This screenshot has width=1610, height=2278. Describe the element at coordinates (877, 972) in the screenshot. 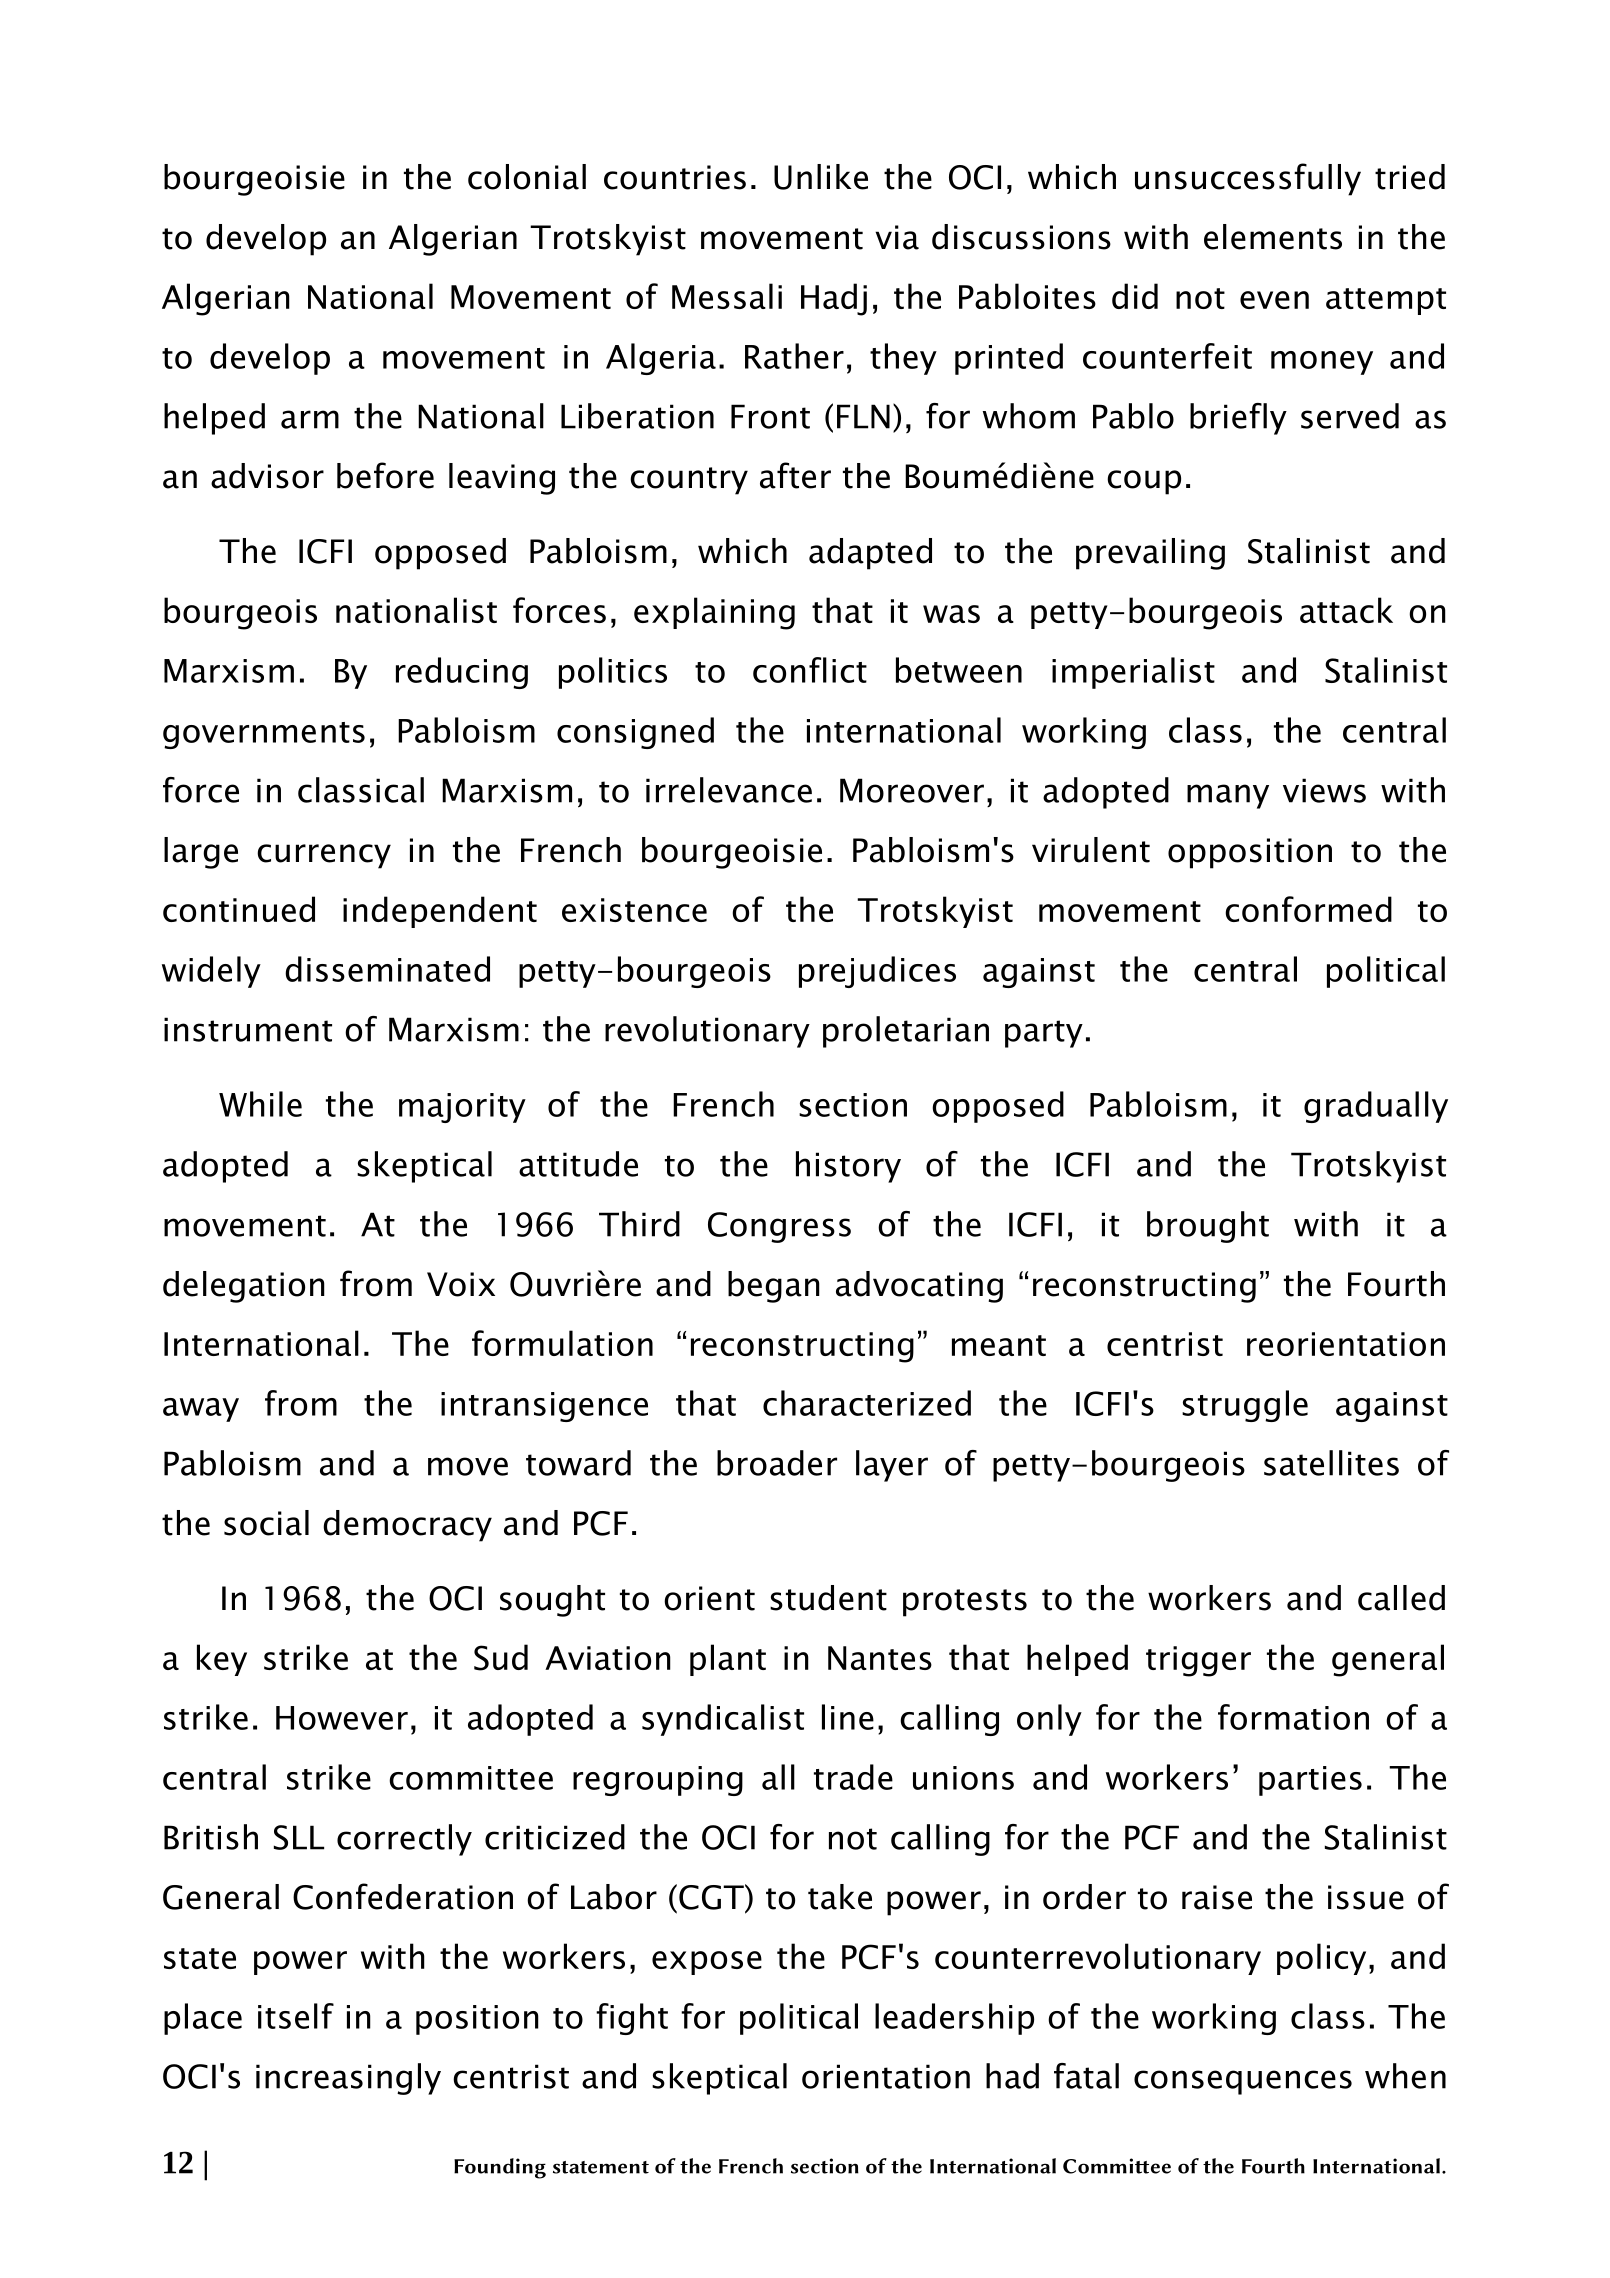

I see `prejudices` at that location.
